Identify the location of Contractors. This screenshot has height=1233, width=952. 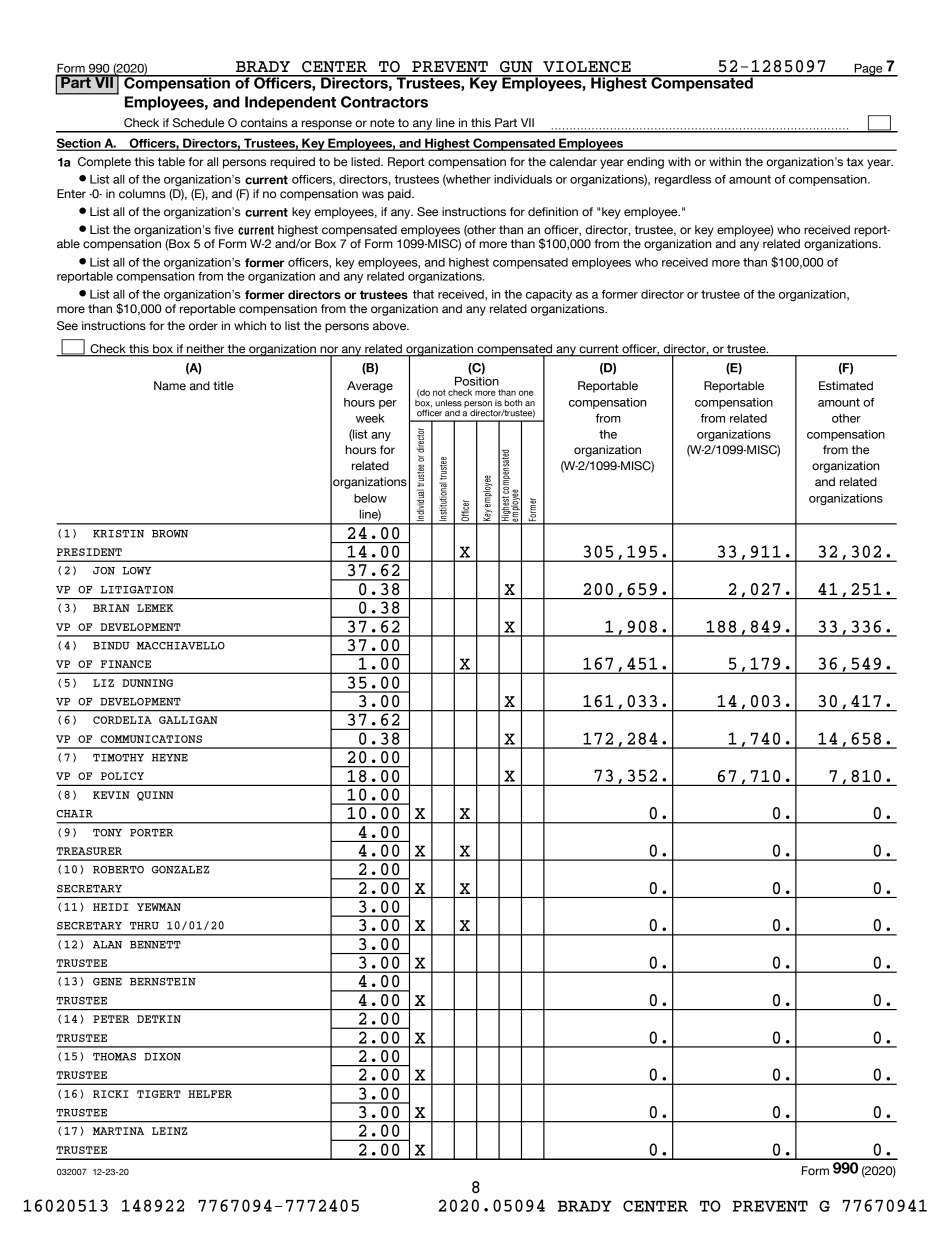
(384, 102).
